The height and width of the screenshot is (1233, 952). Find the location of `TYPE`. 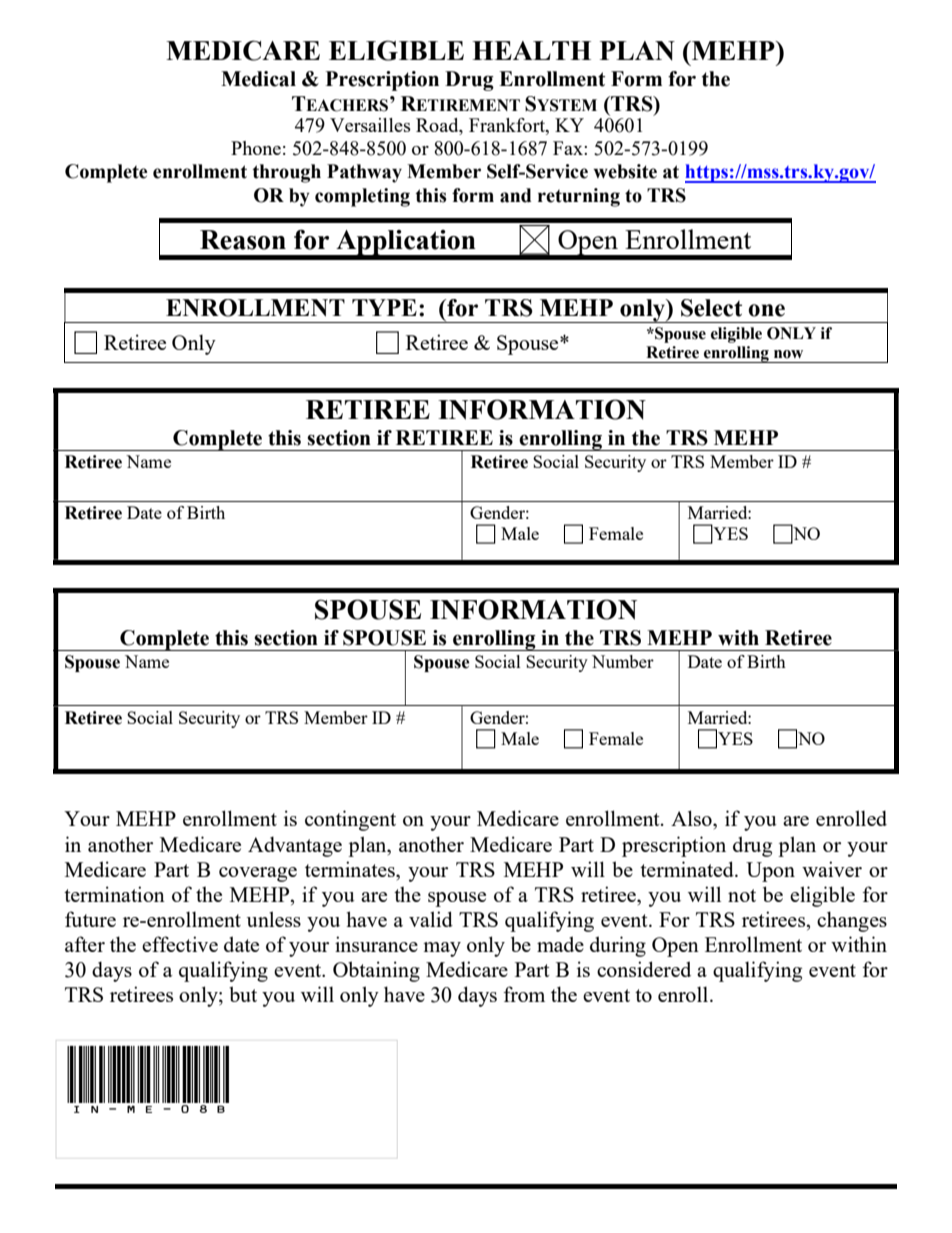

TYPE is located at coordinates (384, 307).
